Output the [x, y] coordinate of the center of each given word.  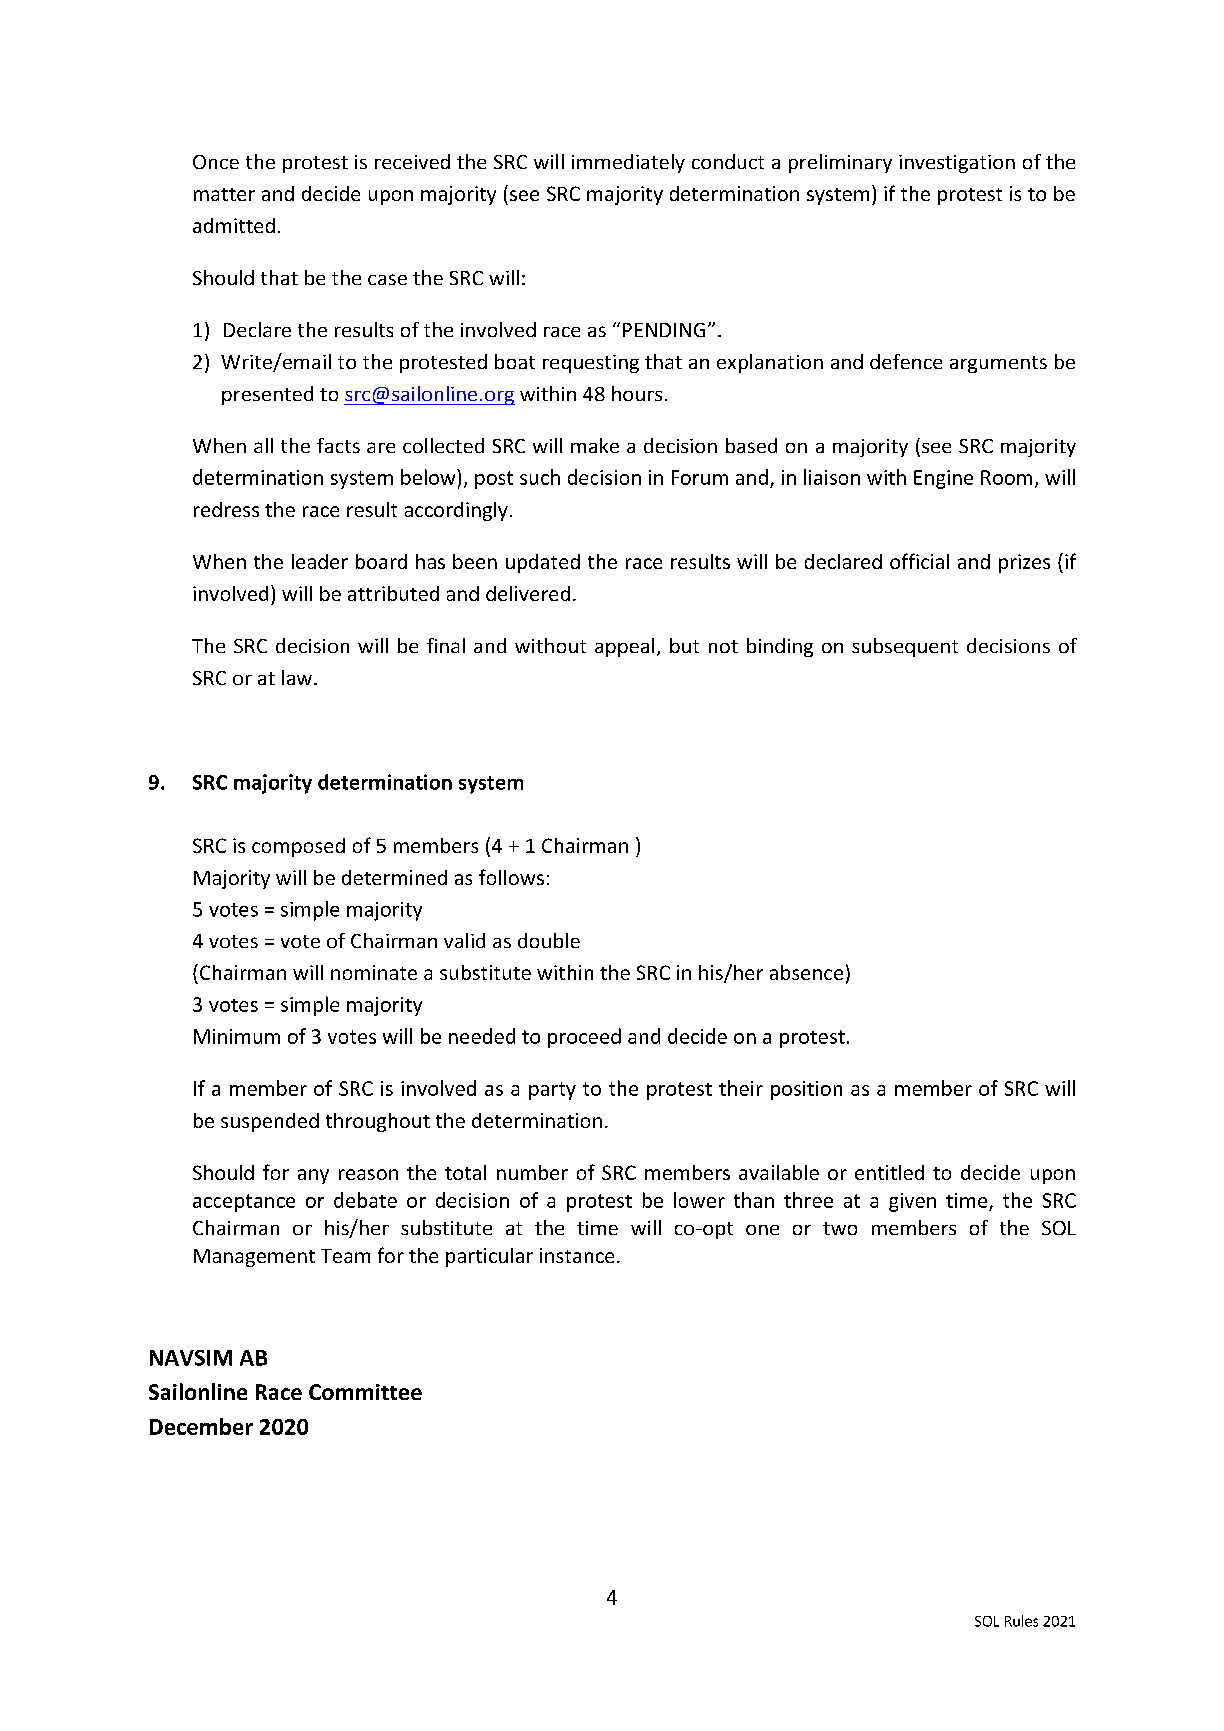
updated [543, 563]
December [201, 1426]
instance [577, 1255]
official [919, 561]
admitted [234, 225]
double [549, 940]
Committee [365, 1392]
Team [345, 1256]
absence [806, 972]
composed [298, 847]
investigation [957, 164]
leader [320, 561]
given [912, 1202]
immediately [628, 163]
